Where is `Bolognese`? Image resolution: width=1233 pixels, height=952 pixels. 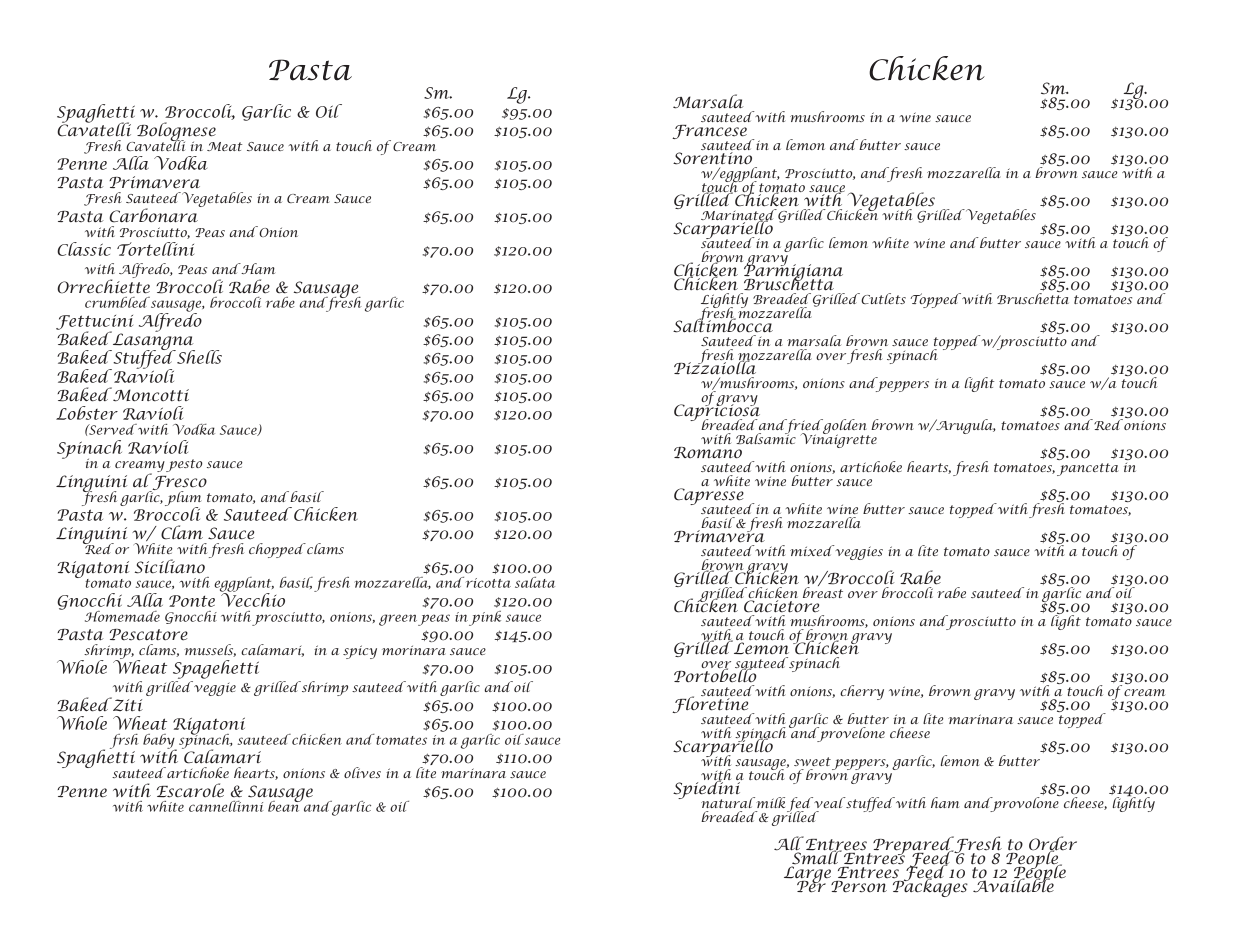 Bolognese is located at coordinates (176, 132).
